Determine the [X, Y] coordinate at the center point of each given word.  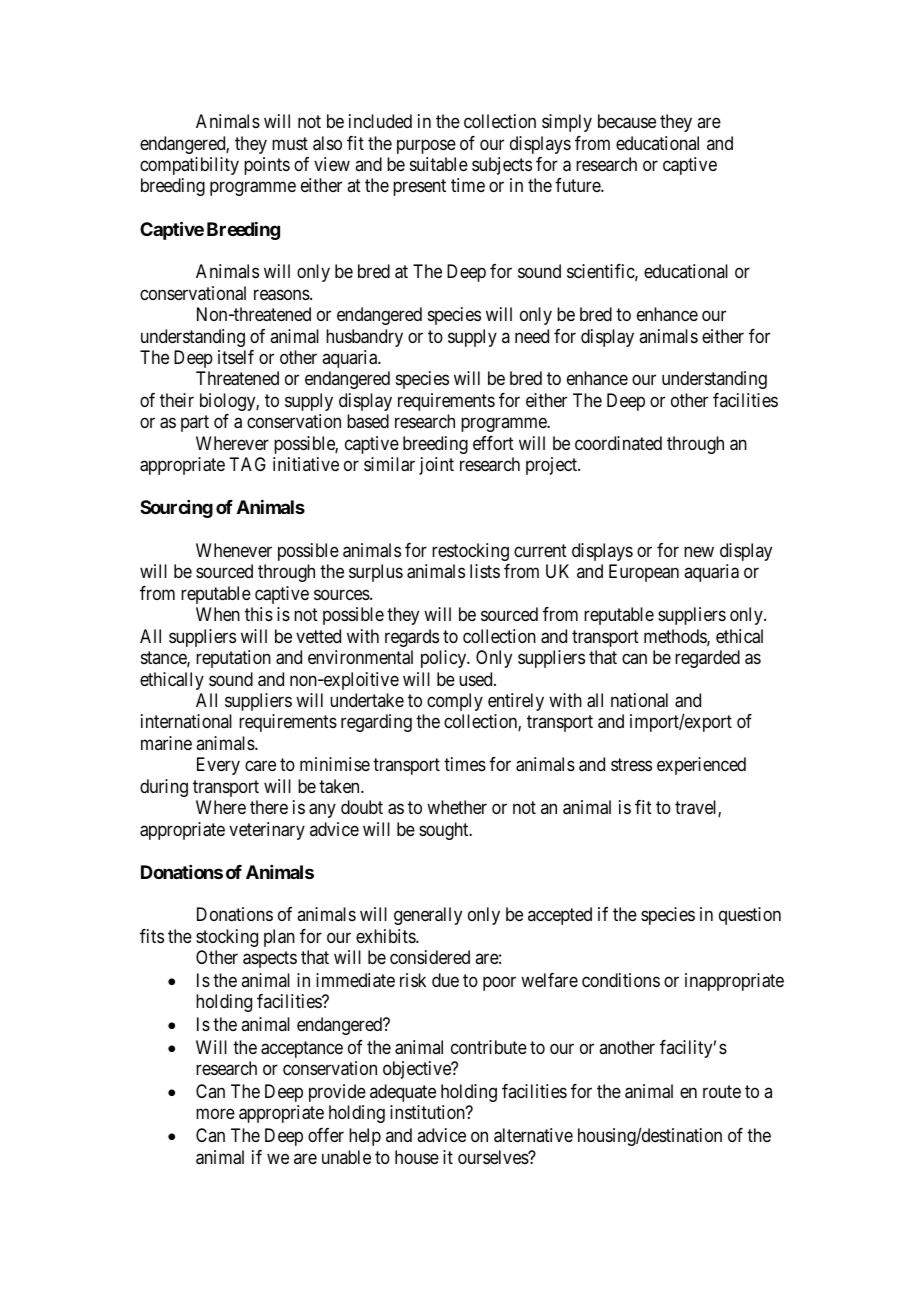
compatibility [189, 166]
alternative [533, 1135]
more [215, 1114]
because [627, 121]
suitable [439, 164]
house [417, 1157]
